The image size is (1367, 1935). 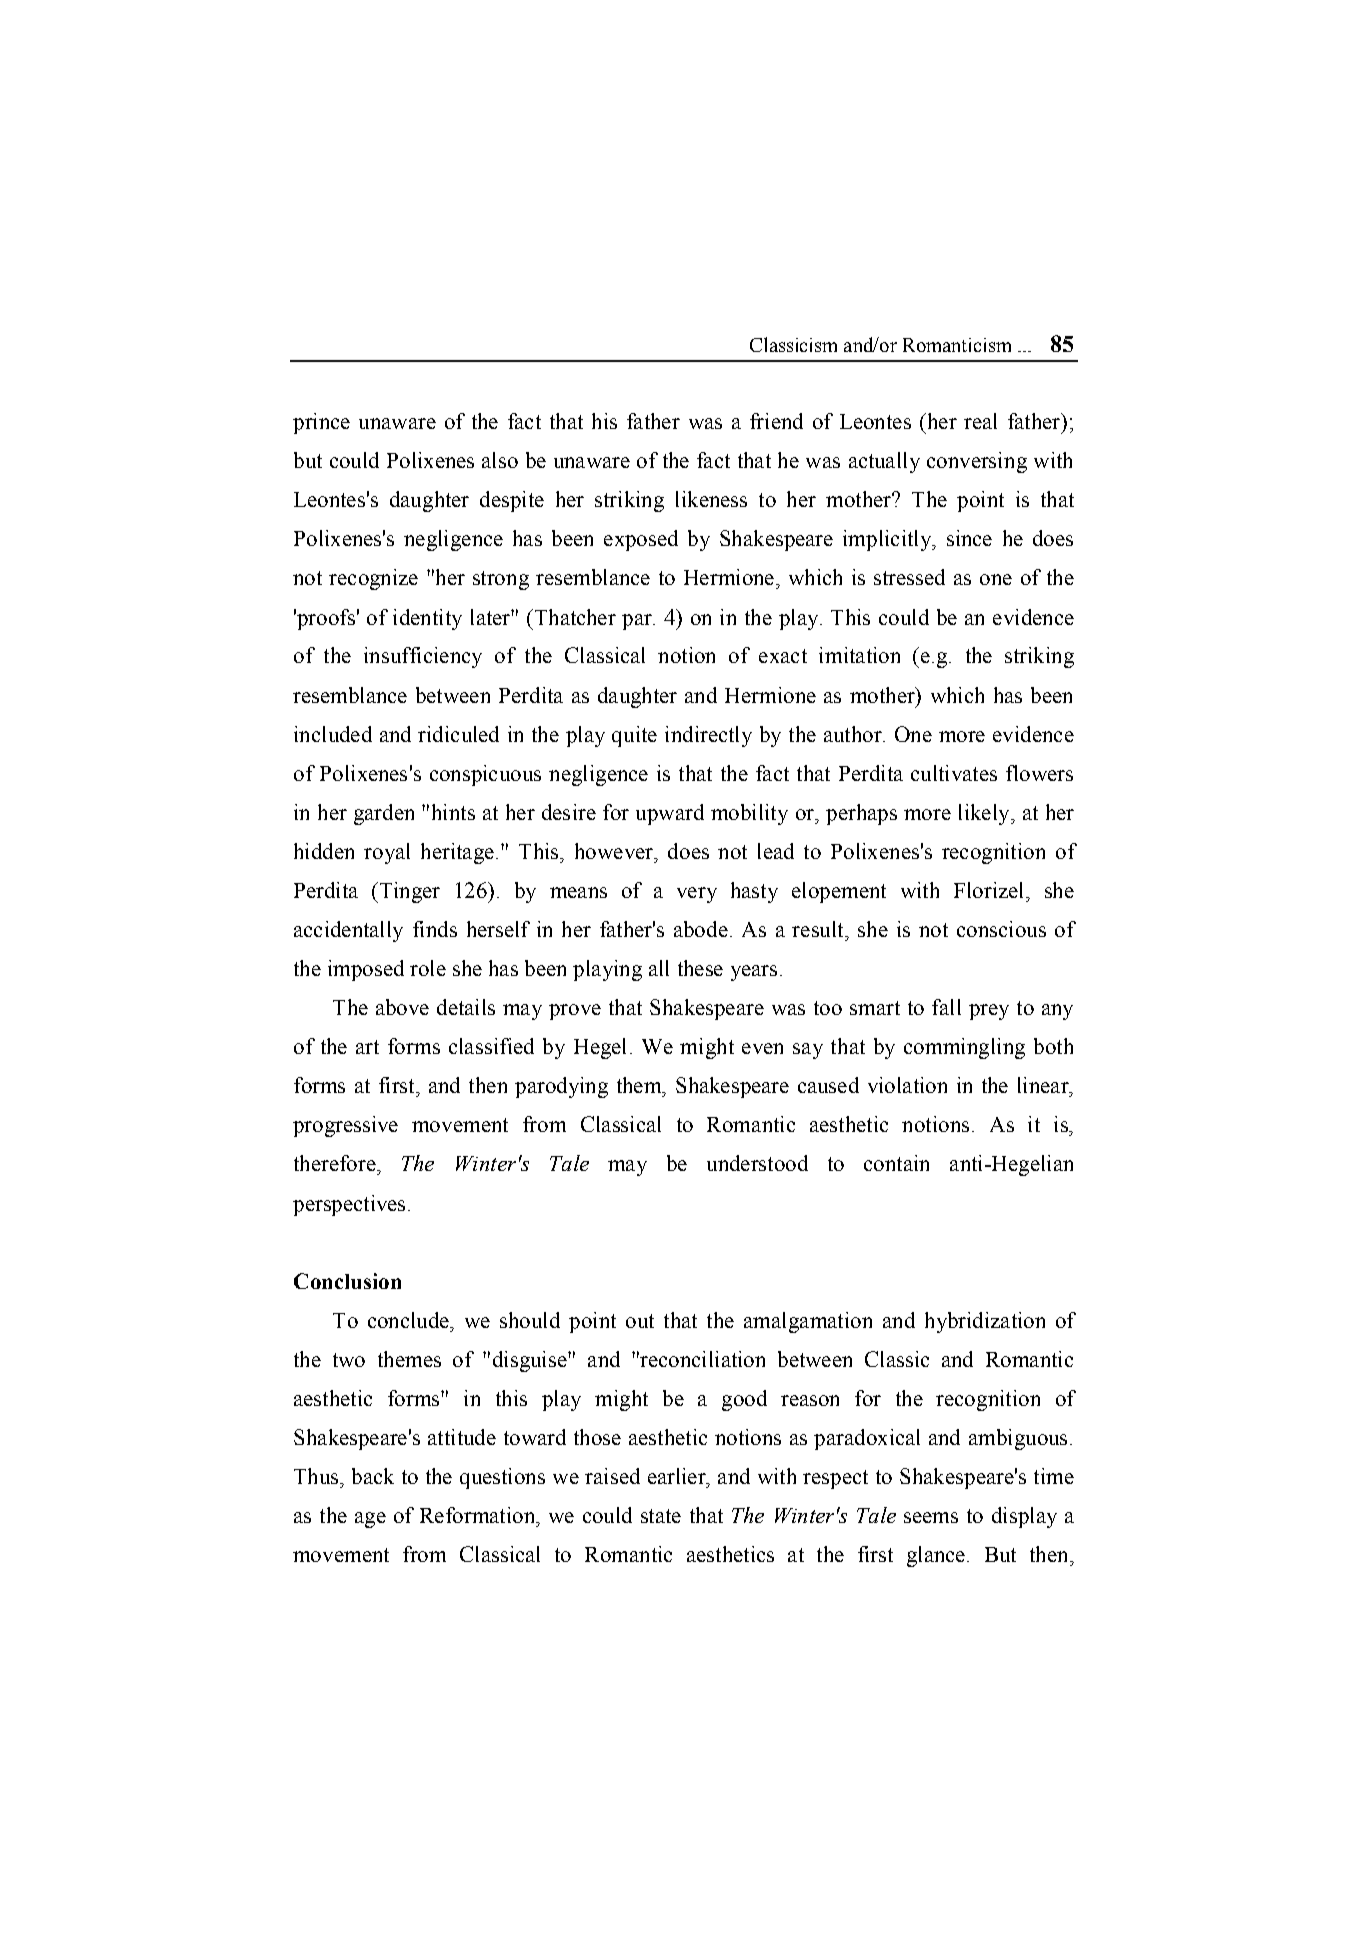 What do you see at coordinates (402, 1007) in the document?
I see `above` at bounding box center [402, 1007].
